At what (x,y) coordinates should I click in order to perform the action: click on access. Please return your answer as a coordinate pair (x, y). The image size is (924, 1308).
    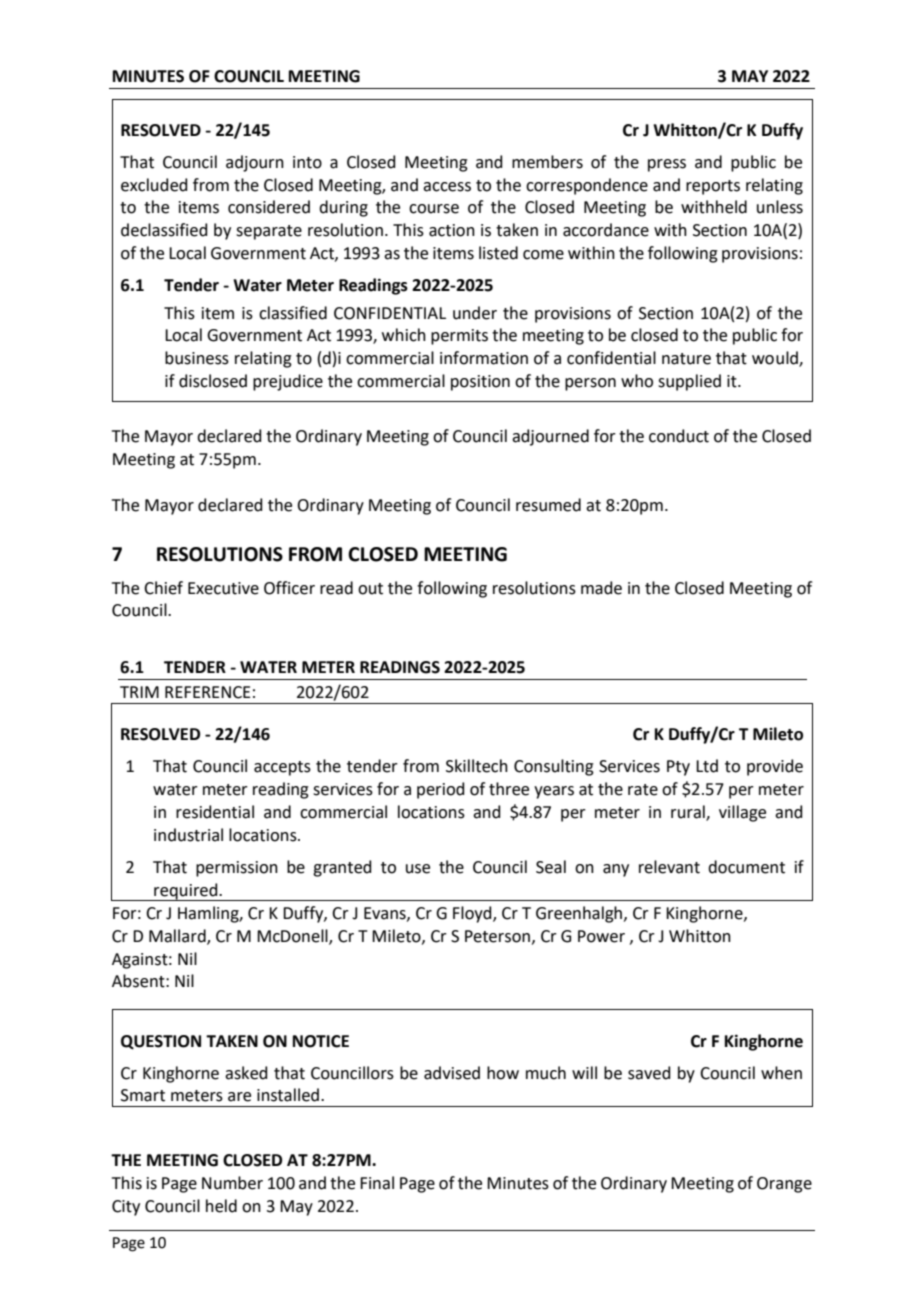
    Looking at the image, I should click on (447, 187).
